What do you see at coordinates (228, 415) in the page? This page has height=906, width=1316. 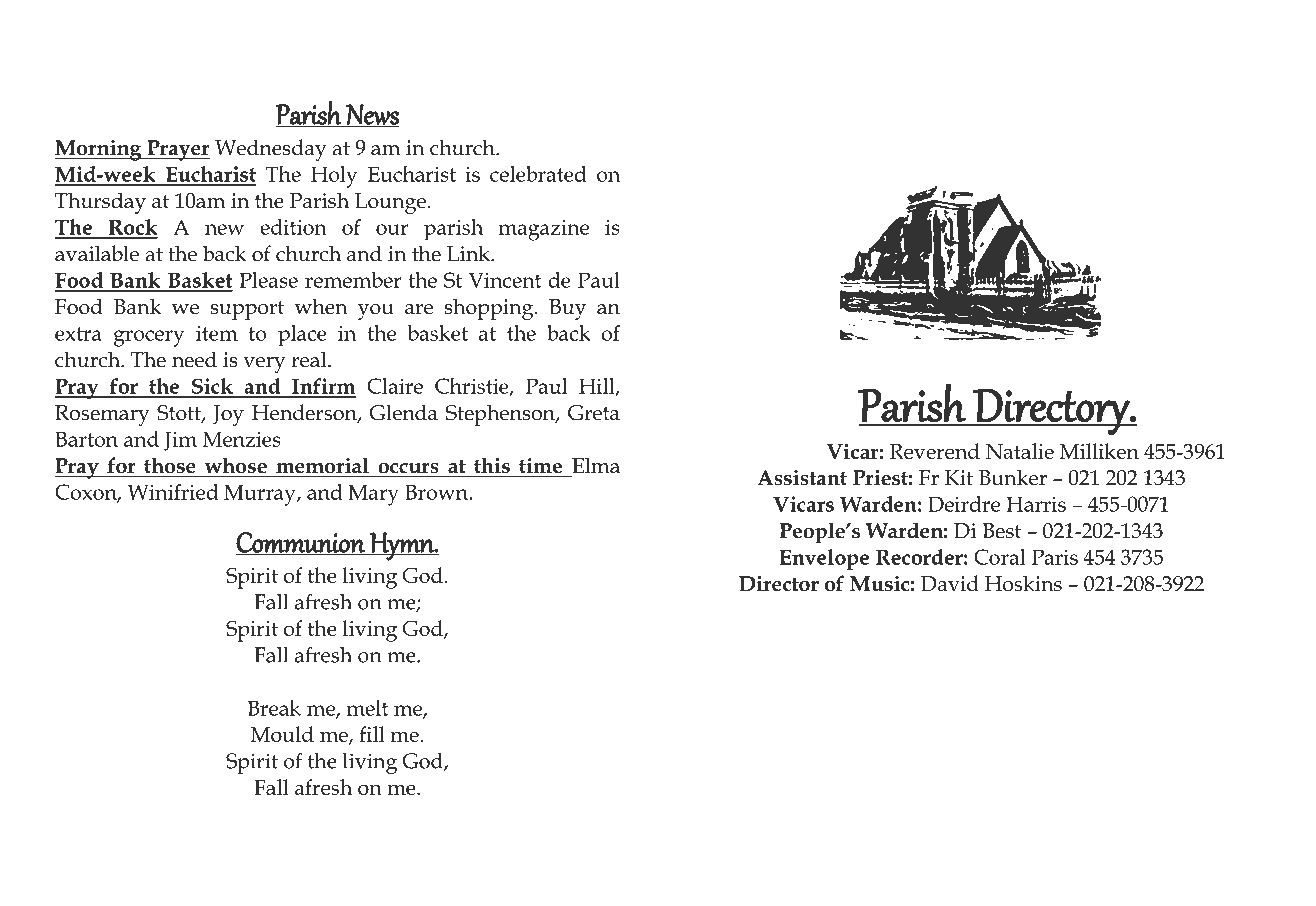 I see `Joy` at bounding box center [228, 415].
